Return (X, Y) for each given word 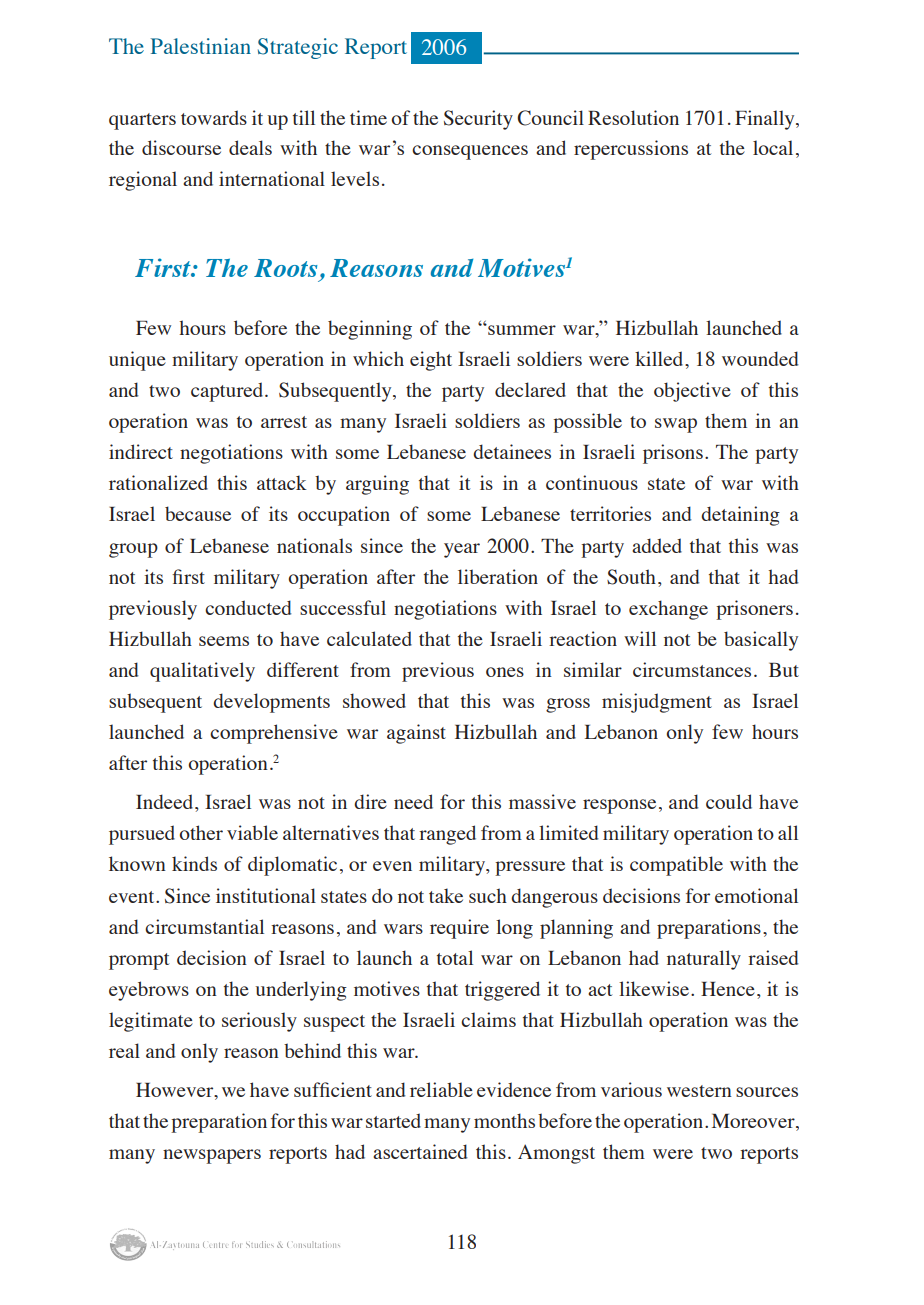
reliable (441, 1089)
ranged (447, 835)
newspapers (212, 1156)
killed (660, 358)
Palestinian (201, 46)
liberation (498, 576)
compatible (676, 866)
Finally (766, 120)
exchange (668, 610)
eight (431, 361)
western (699, 1091)
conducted (248, 607)
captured (228, 392)
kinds (194, 863)
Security (478, 120)
